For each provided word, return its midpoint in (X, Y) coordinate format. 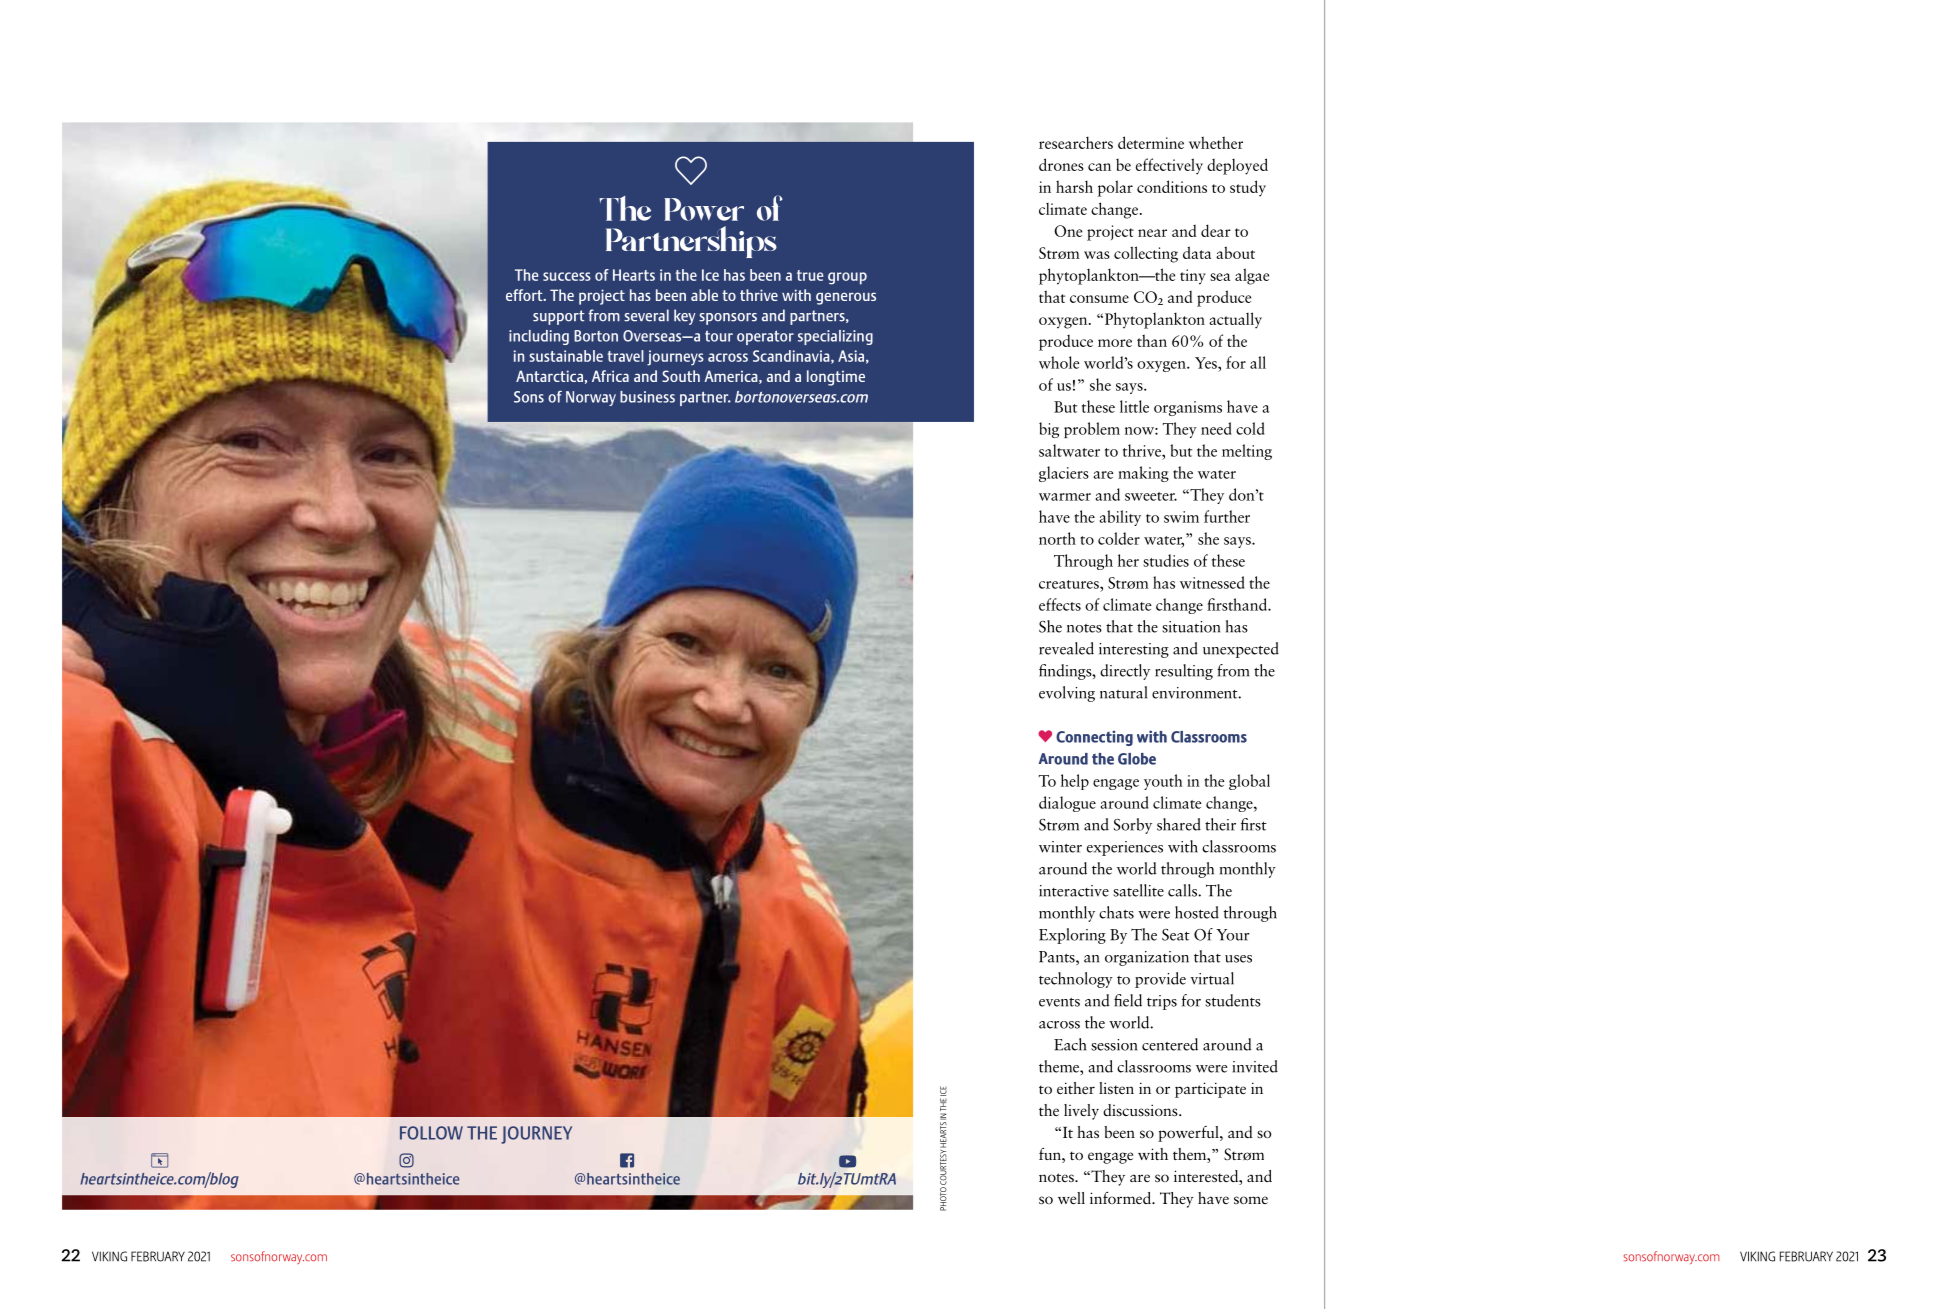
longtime (836, 378)
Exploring (1072, 936)
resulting (1184, 672)
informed (1121, 1197)
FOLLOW (431, 1133)
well (1071, 1198)
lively (1081, 1112)
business (647, 397)
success (567, 276)
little (1134, 406)
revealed (1066, 648)
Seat (1176, 935)
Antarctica (549, 376)
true (810, 275)
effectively (1169, 166)
